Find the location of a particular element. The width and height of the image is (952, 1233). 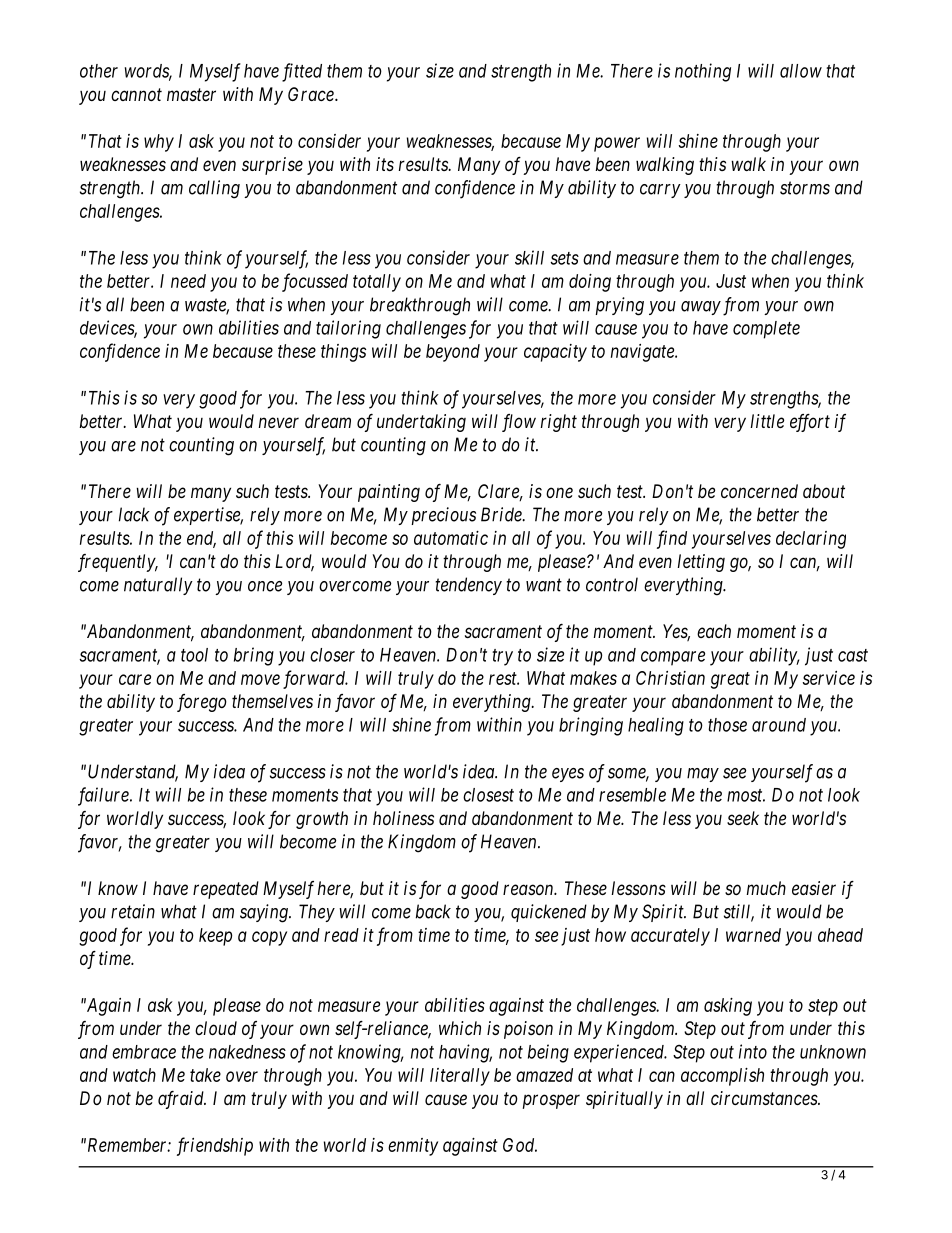

its is located at coordinates (385, 164).
